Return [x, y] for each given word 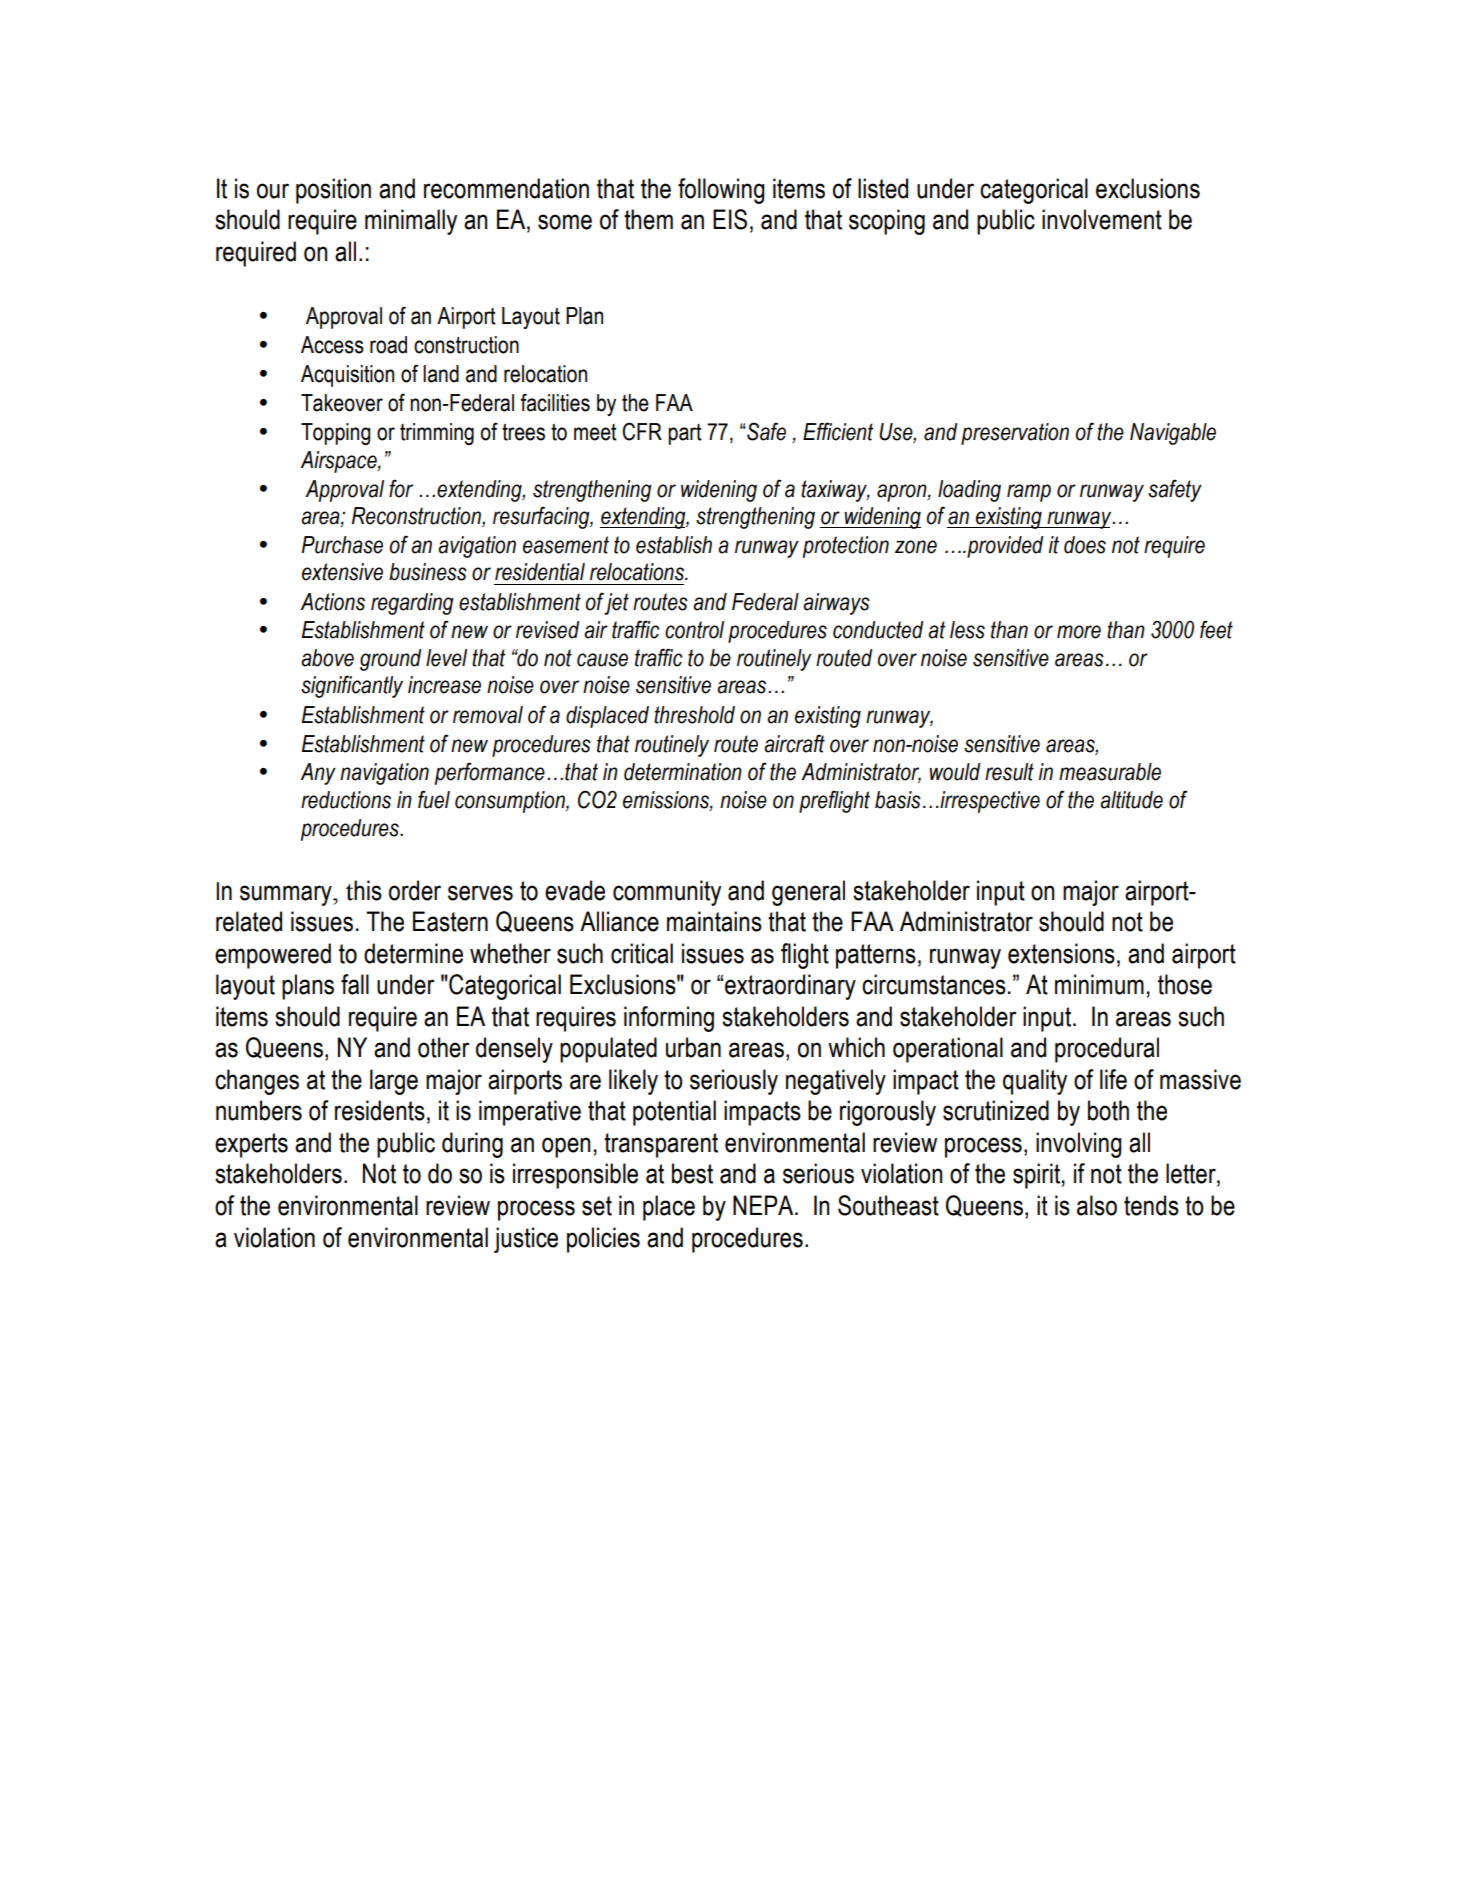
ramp [1029, 493]
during [472, 1145]
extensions [1061, 953]
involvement [1102, 219]
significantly [352, 686]
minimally [411, 222]
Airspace [339, 462]
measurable [1110, 772]
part [685, 434]
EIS [730, 219]
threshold [694, 715]
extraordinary [790, 987]
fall [355, 984]
